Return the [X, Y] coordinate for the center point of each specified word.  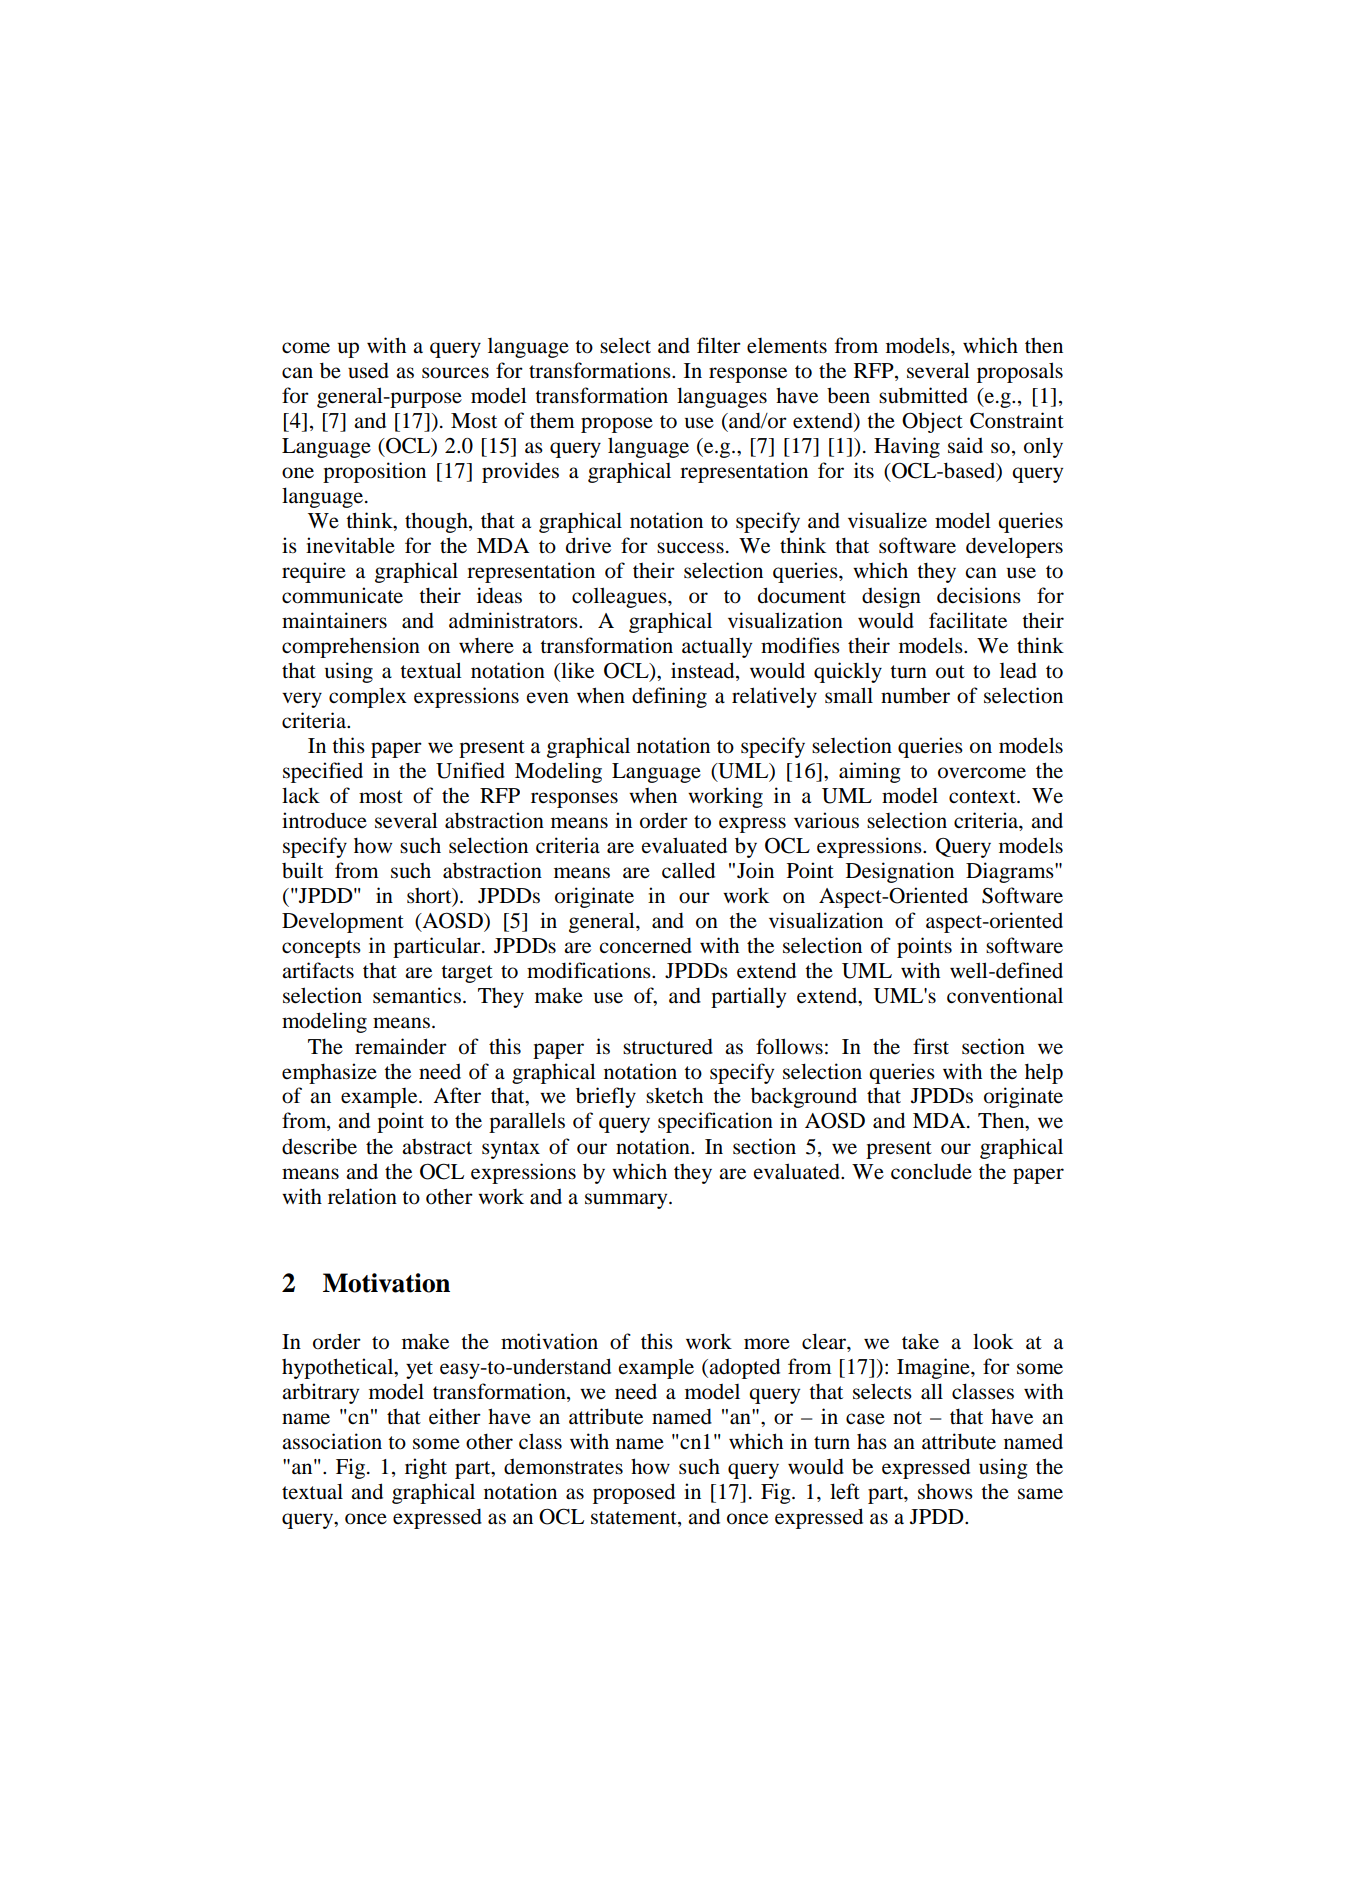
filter [719, 345]
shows [945, 1492]
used [368, 370]
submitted [923, 395]
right [426, 1468]
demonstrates [563, 1467]
